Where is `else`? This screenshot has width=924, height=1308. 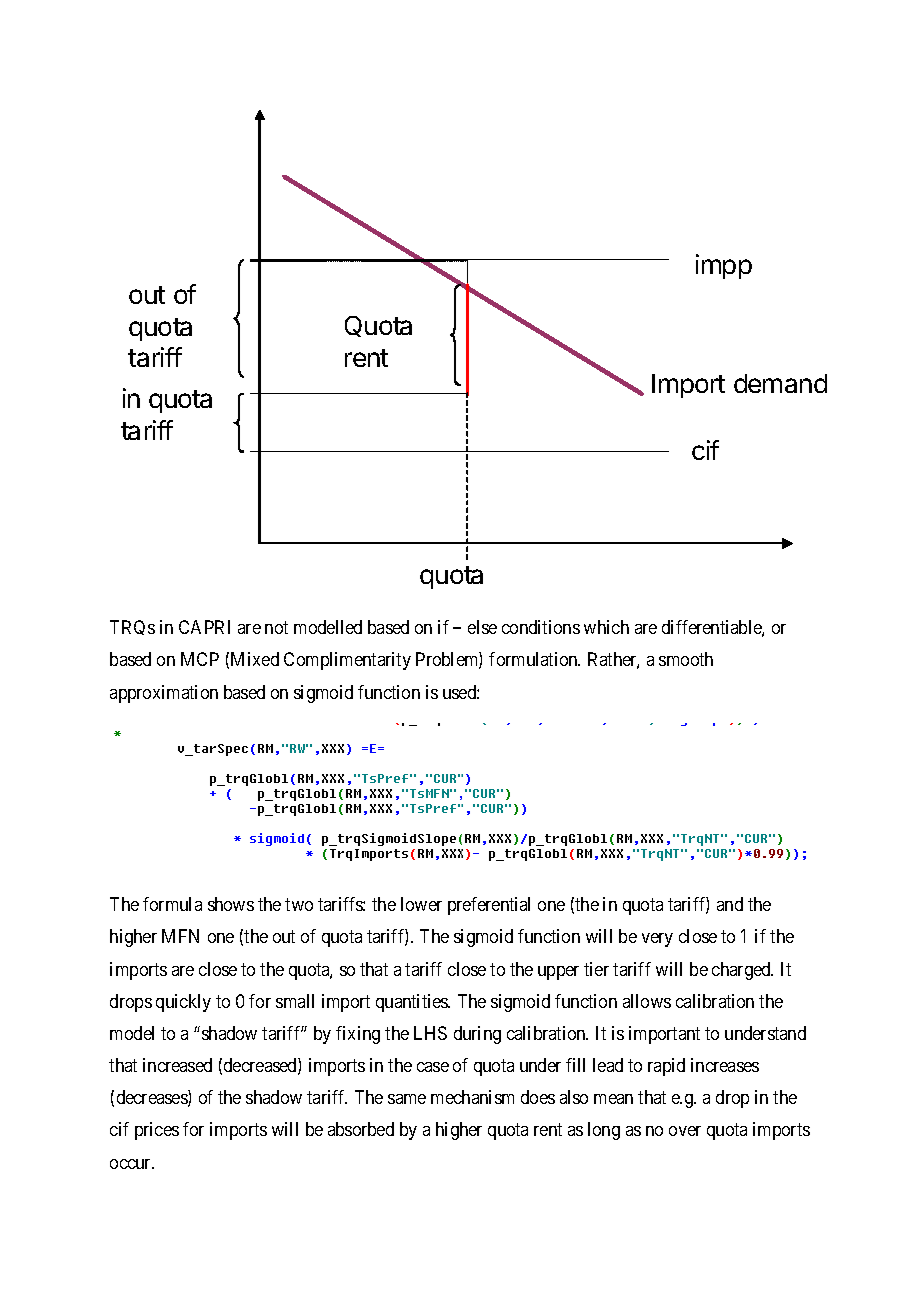 else is located at coordinates (482, 627).
